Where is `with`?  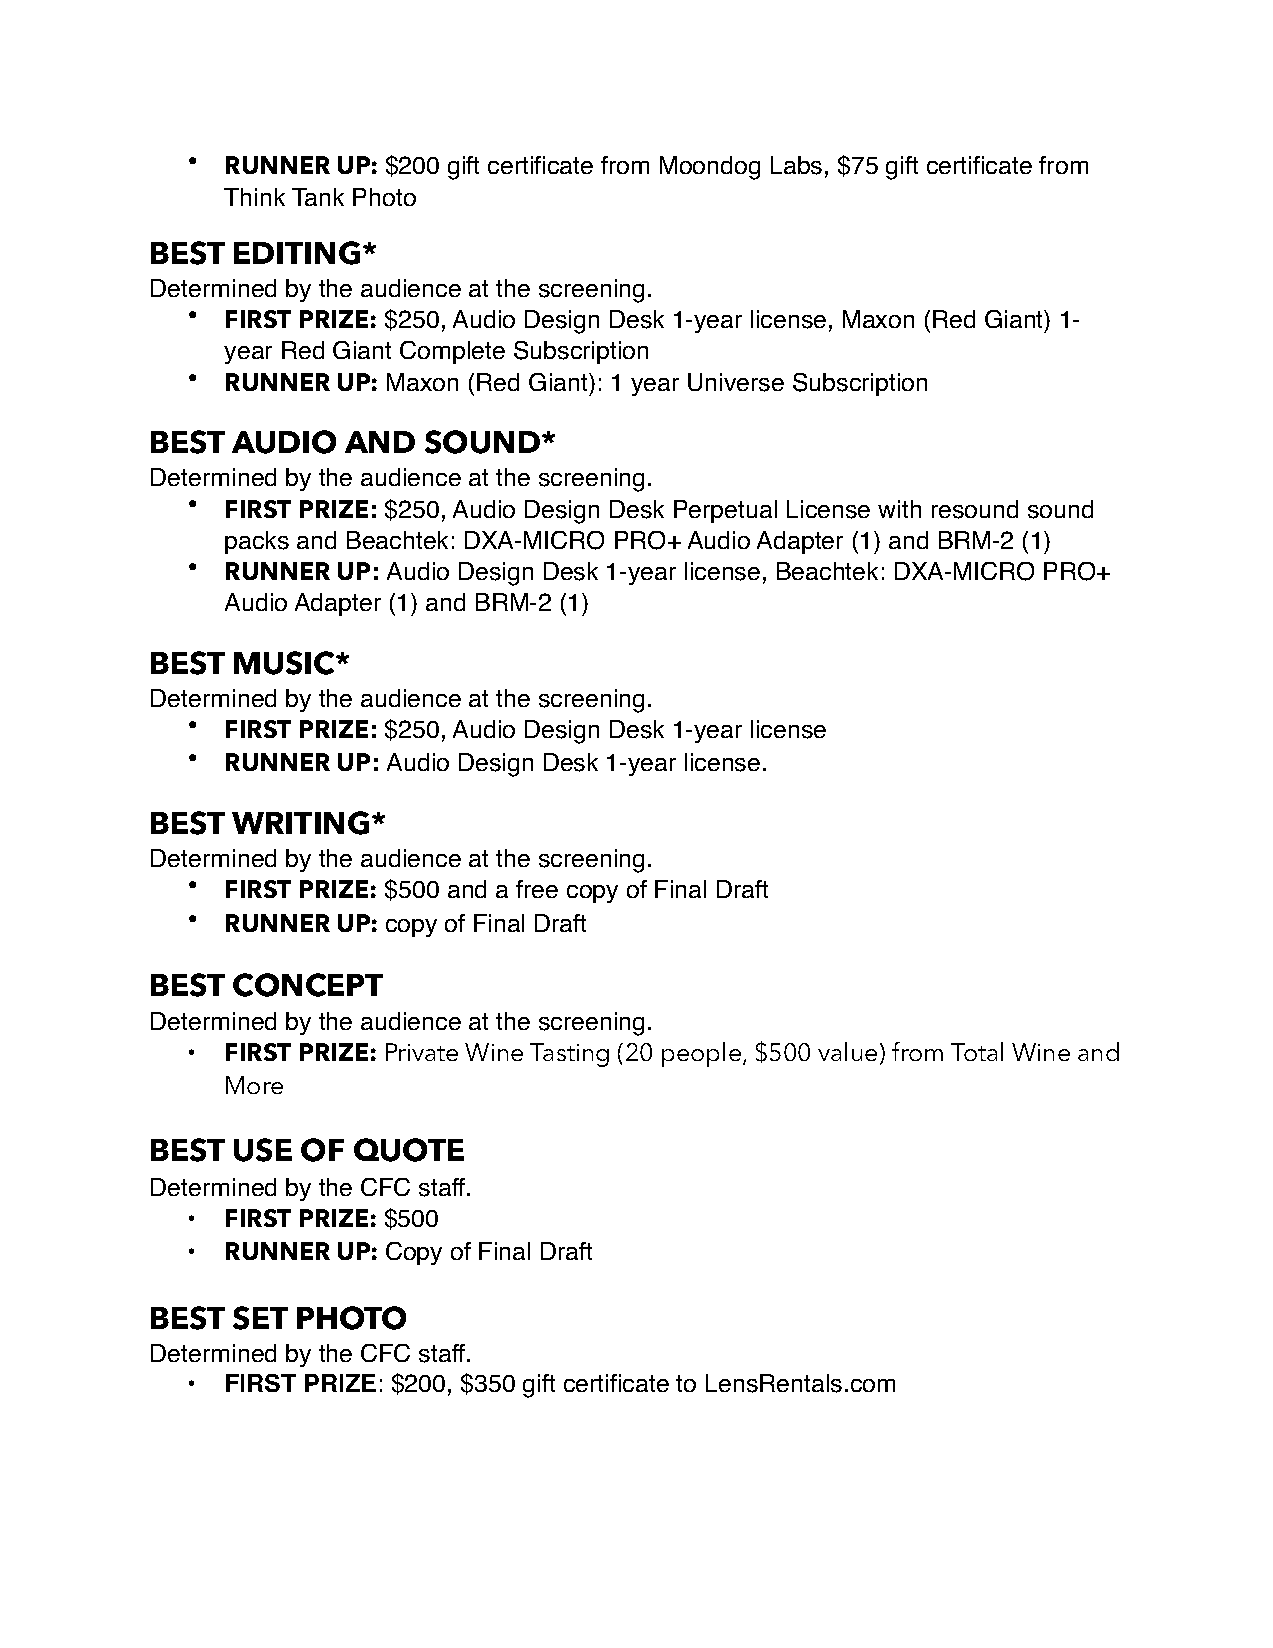
with is located at coordinates (899, 509).
